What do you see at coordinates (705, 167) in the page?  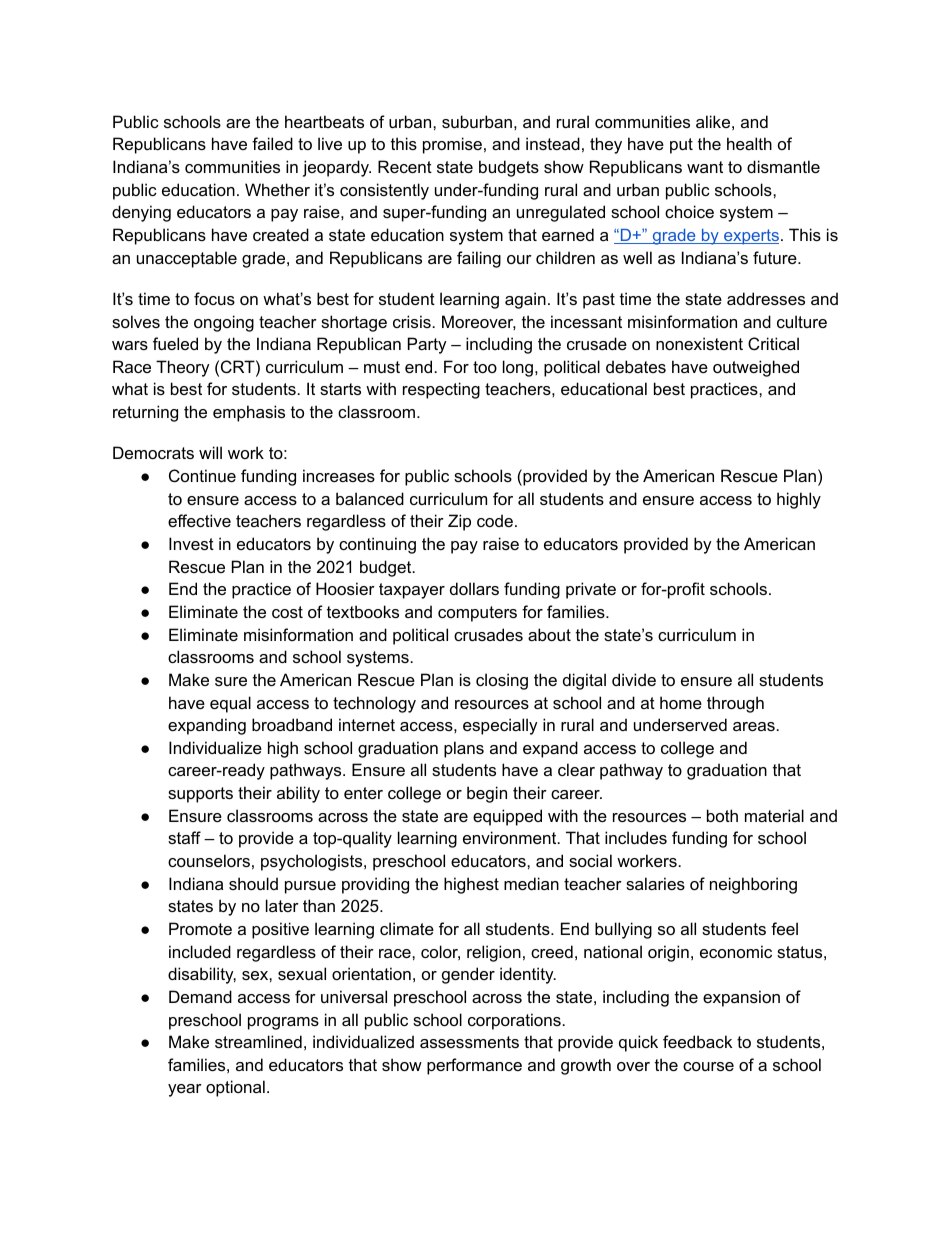 I see `want` at bounding box center [705, 167].
